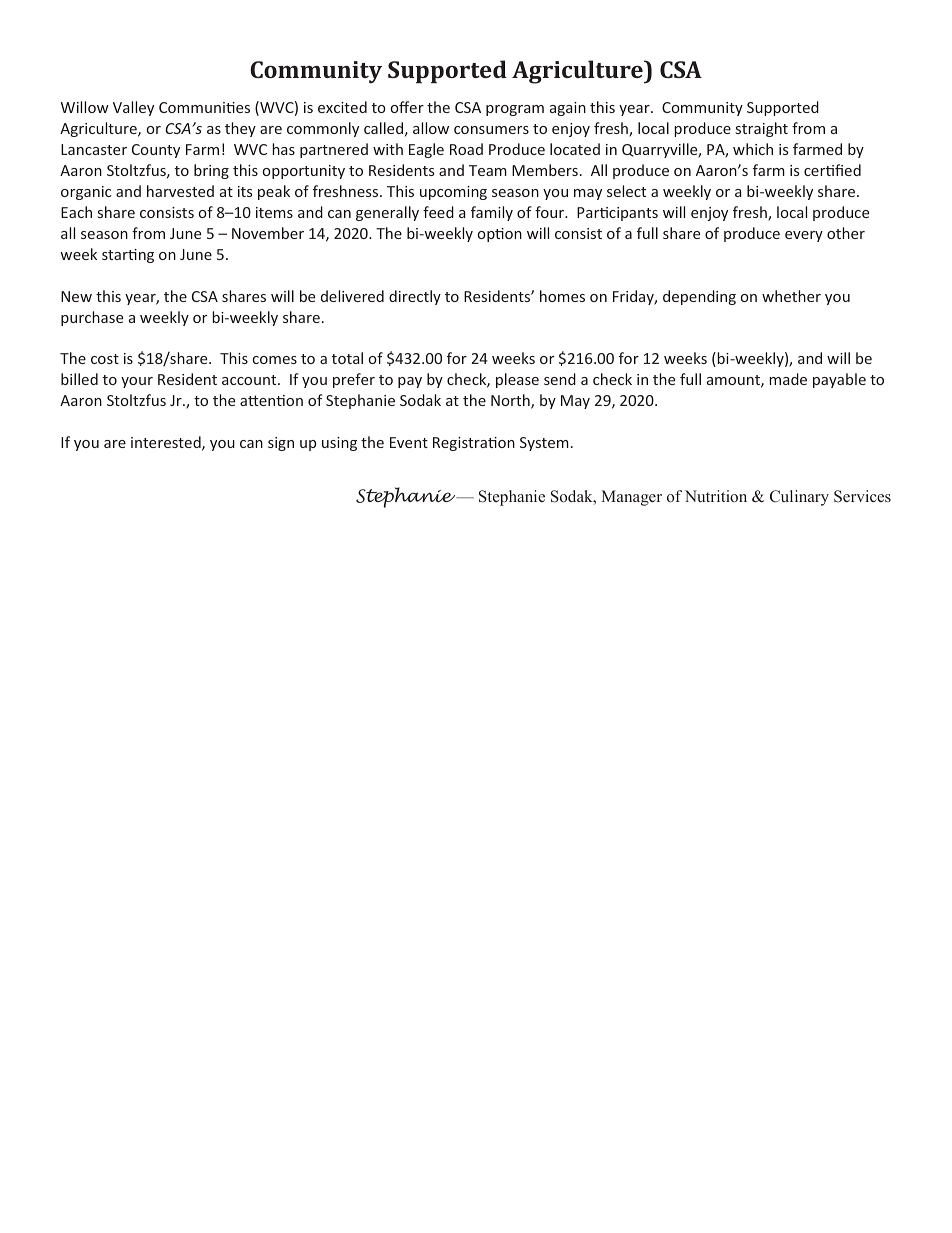  What do you see at coordinates (631, 498) in the screenshot?
I see `Manager` at bounding box center [631, 498].
